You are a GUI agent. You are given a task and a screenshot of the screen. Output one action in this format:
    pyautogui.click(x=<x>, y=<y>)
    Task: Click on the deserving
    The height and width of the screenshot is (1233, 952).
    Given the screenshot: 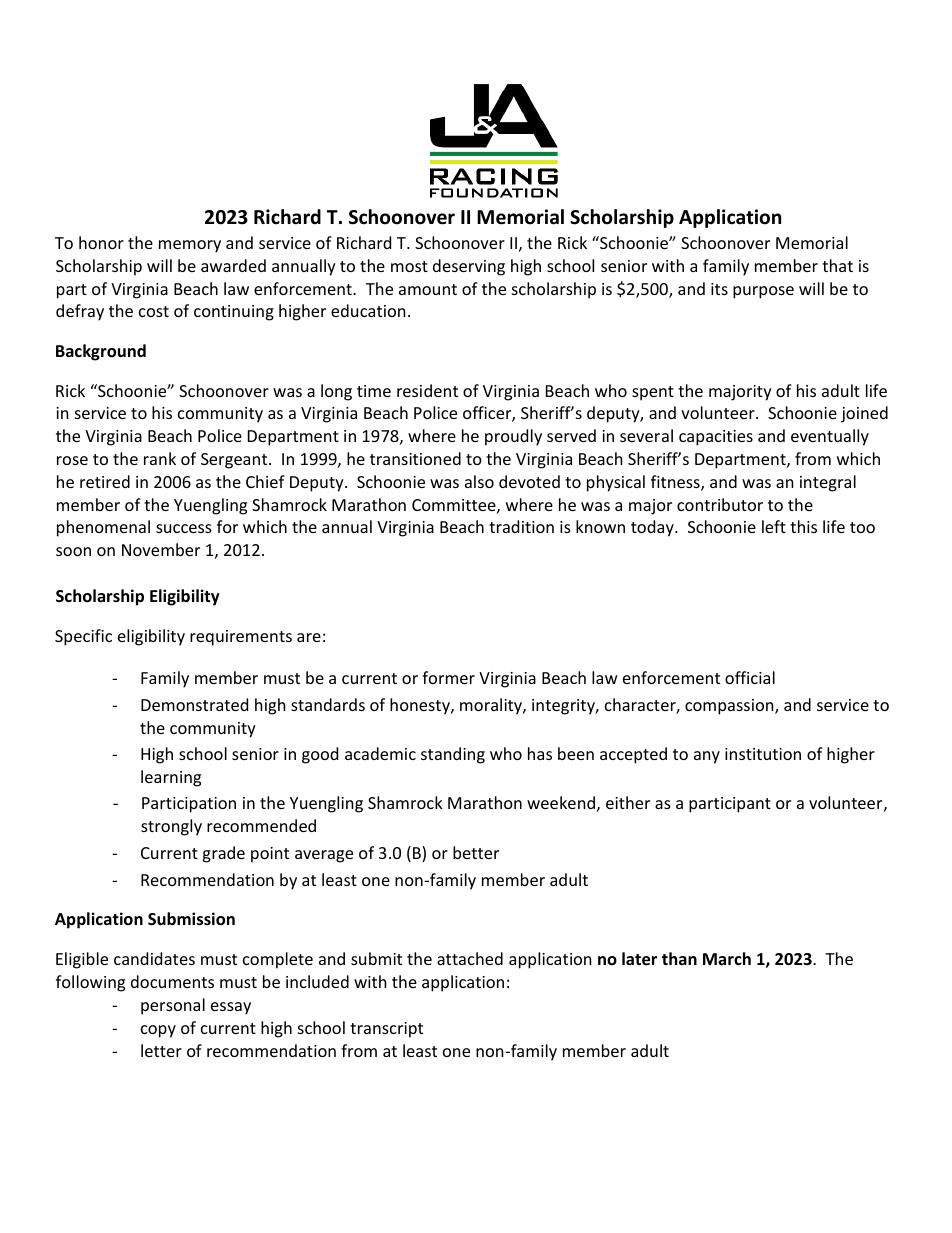 What is the action you would take?
    pyautogui.click(x=469, y=267)
